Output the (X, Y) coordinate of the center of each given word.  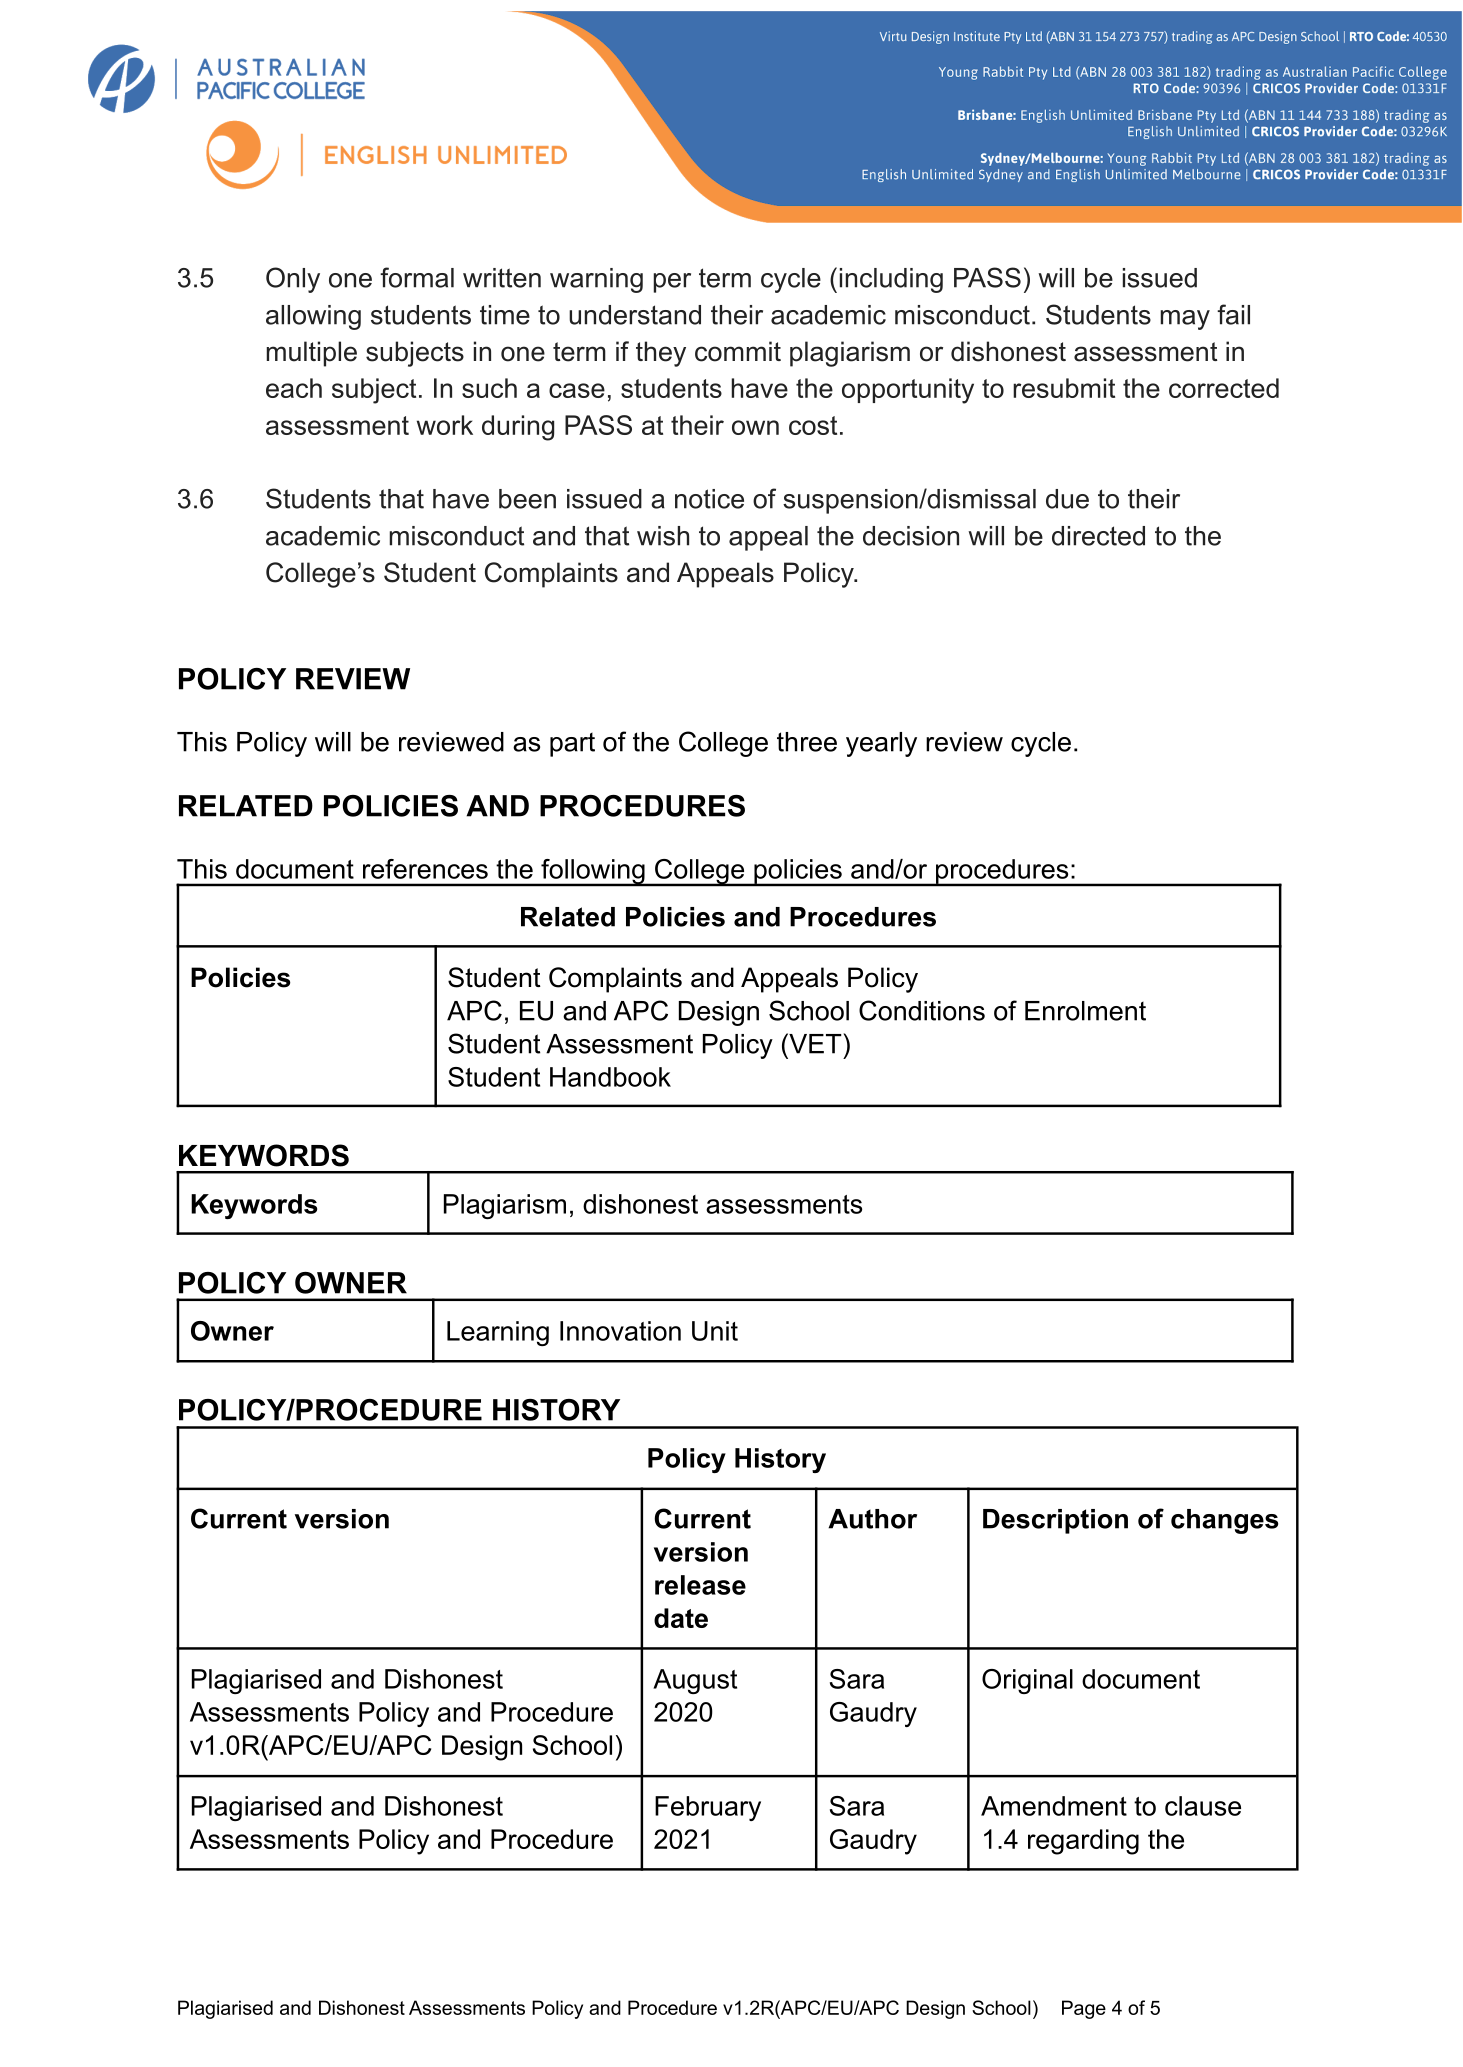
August (695, 1681)
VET (815, 1043)
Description (1055, 1521)
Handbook (610, 1077)
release (700, 1585)
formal (417, 277)
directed (1098, 536)
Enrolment (1085, 1011)
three (807, 742)
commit (738, 351)
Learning (498, 1333)
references (425, 869)
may (1185, 320)
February (708, 1808)
